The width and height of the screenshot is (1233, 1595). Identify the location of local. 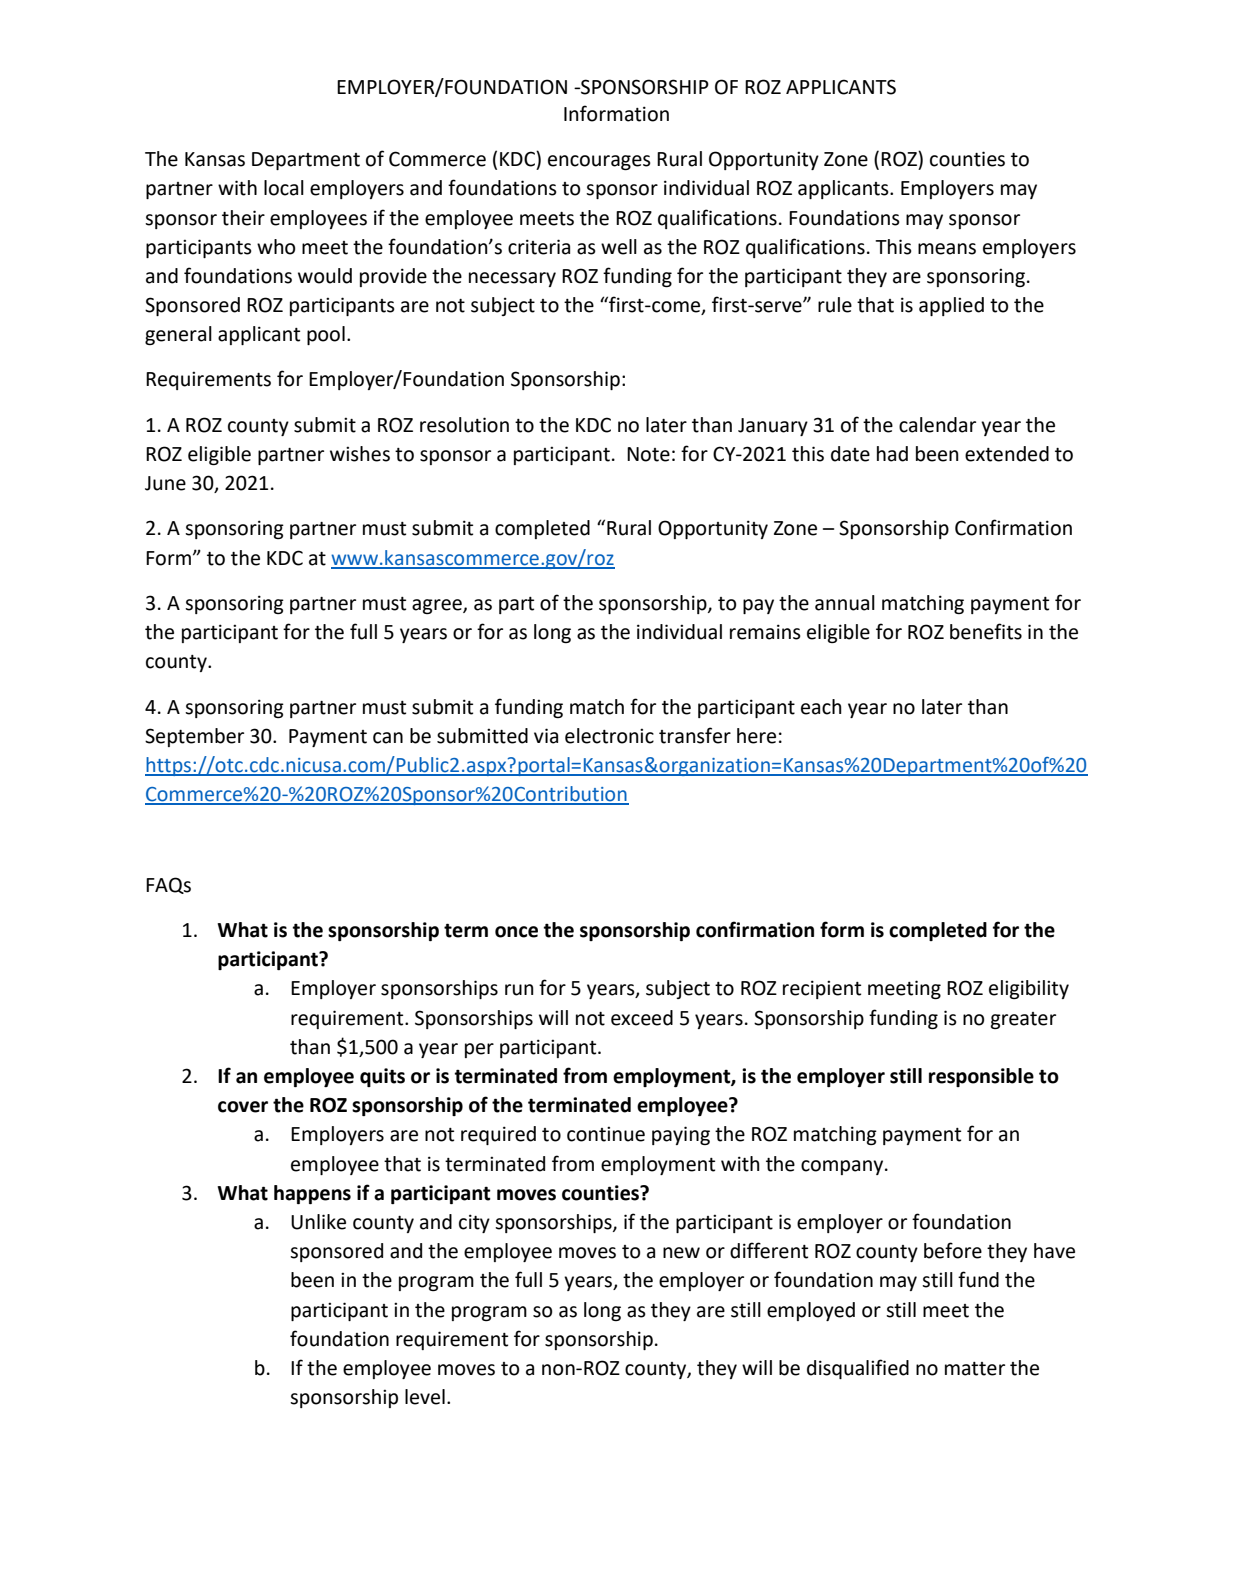
(284, 188).
